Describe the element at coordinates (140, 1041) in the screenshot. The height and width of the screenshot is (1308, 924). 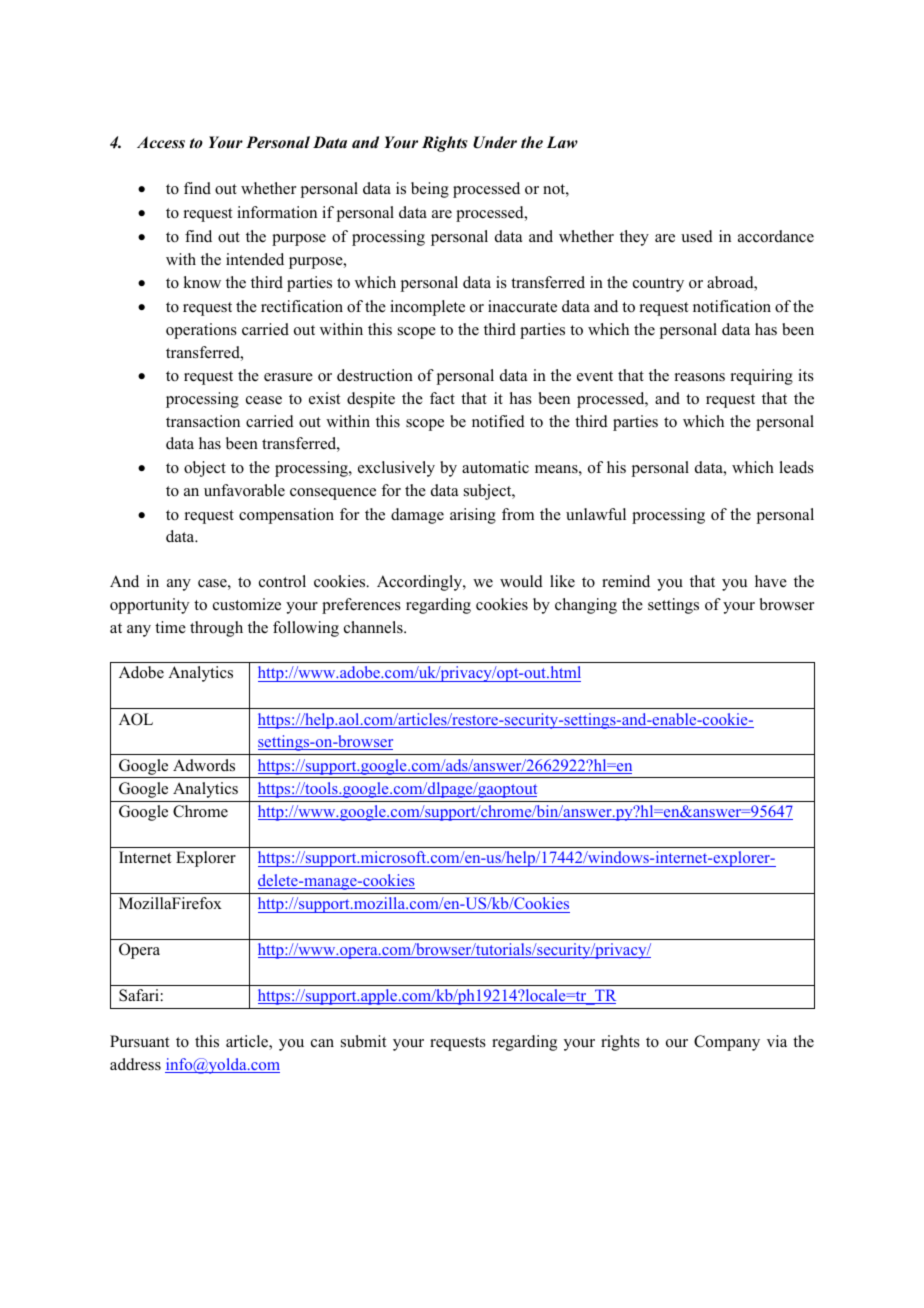
I see `Pursuant` at that location.
